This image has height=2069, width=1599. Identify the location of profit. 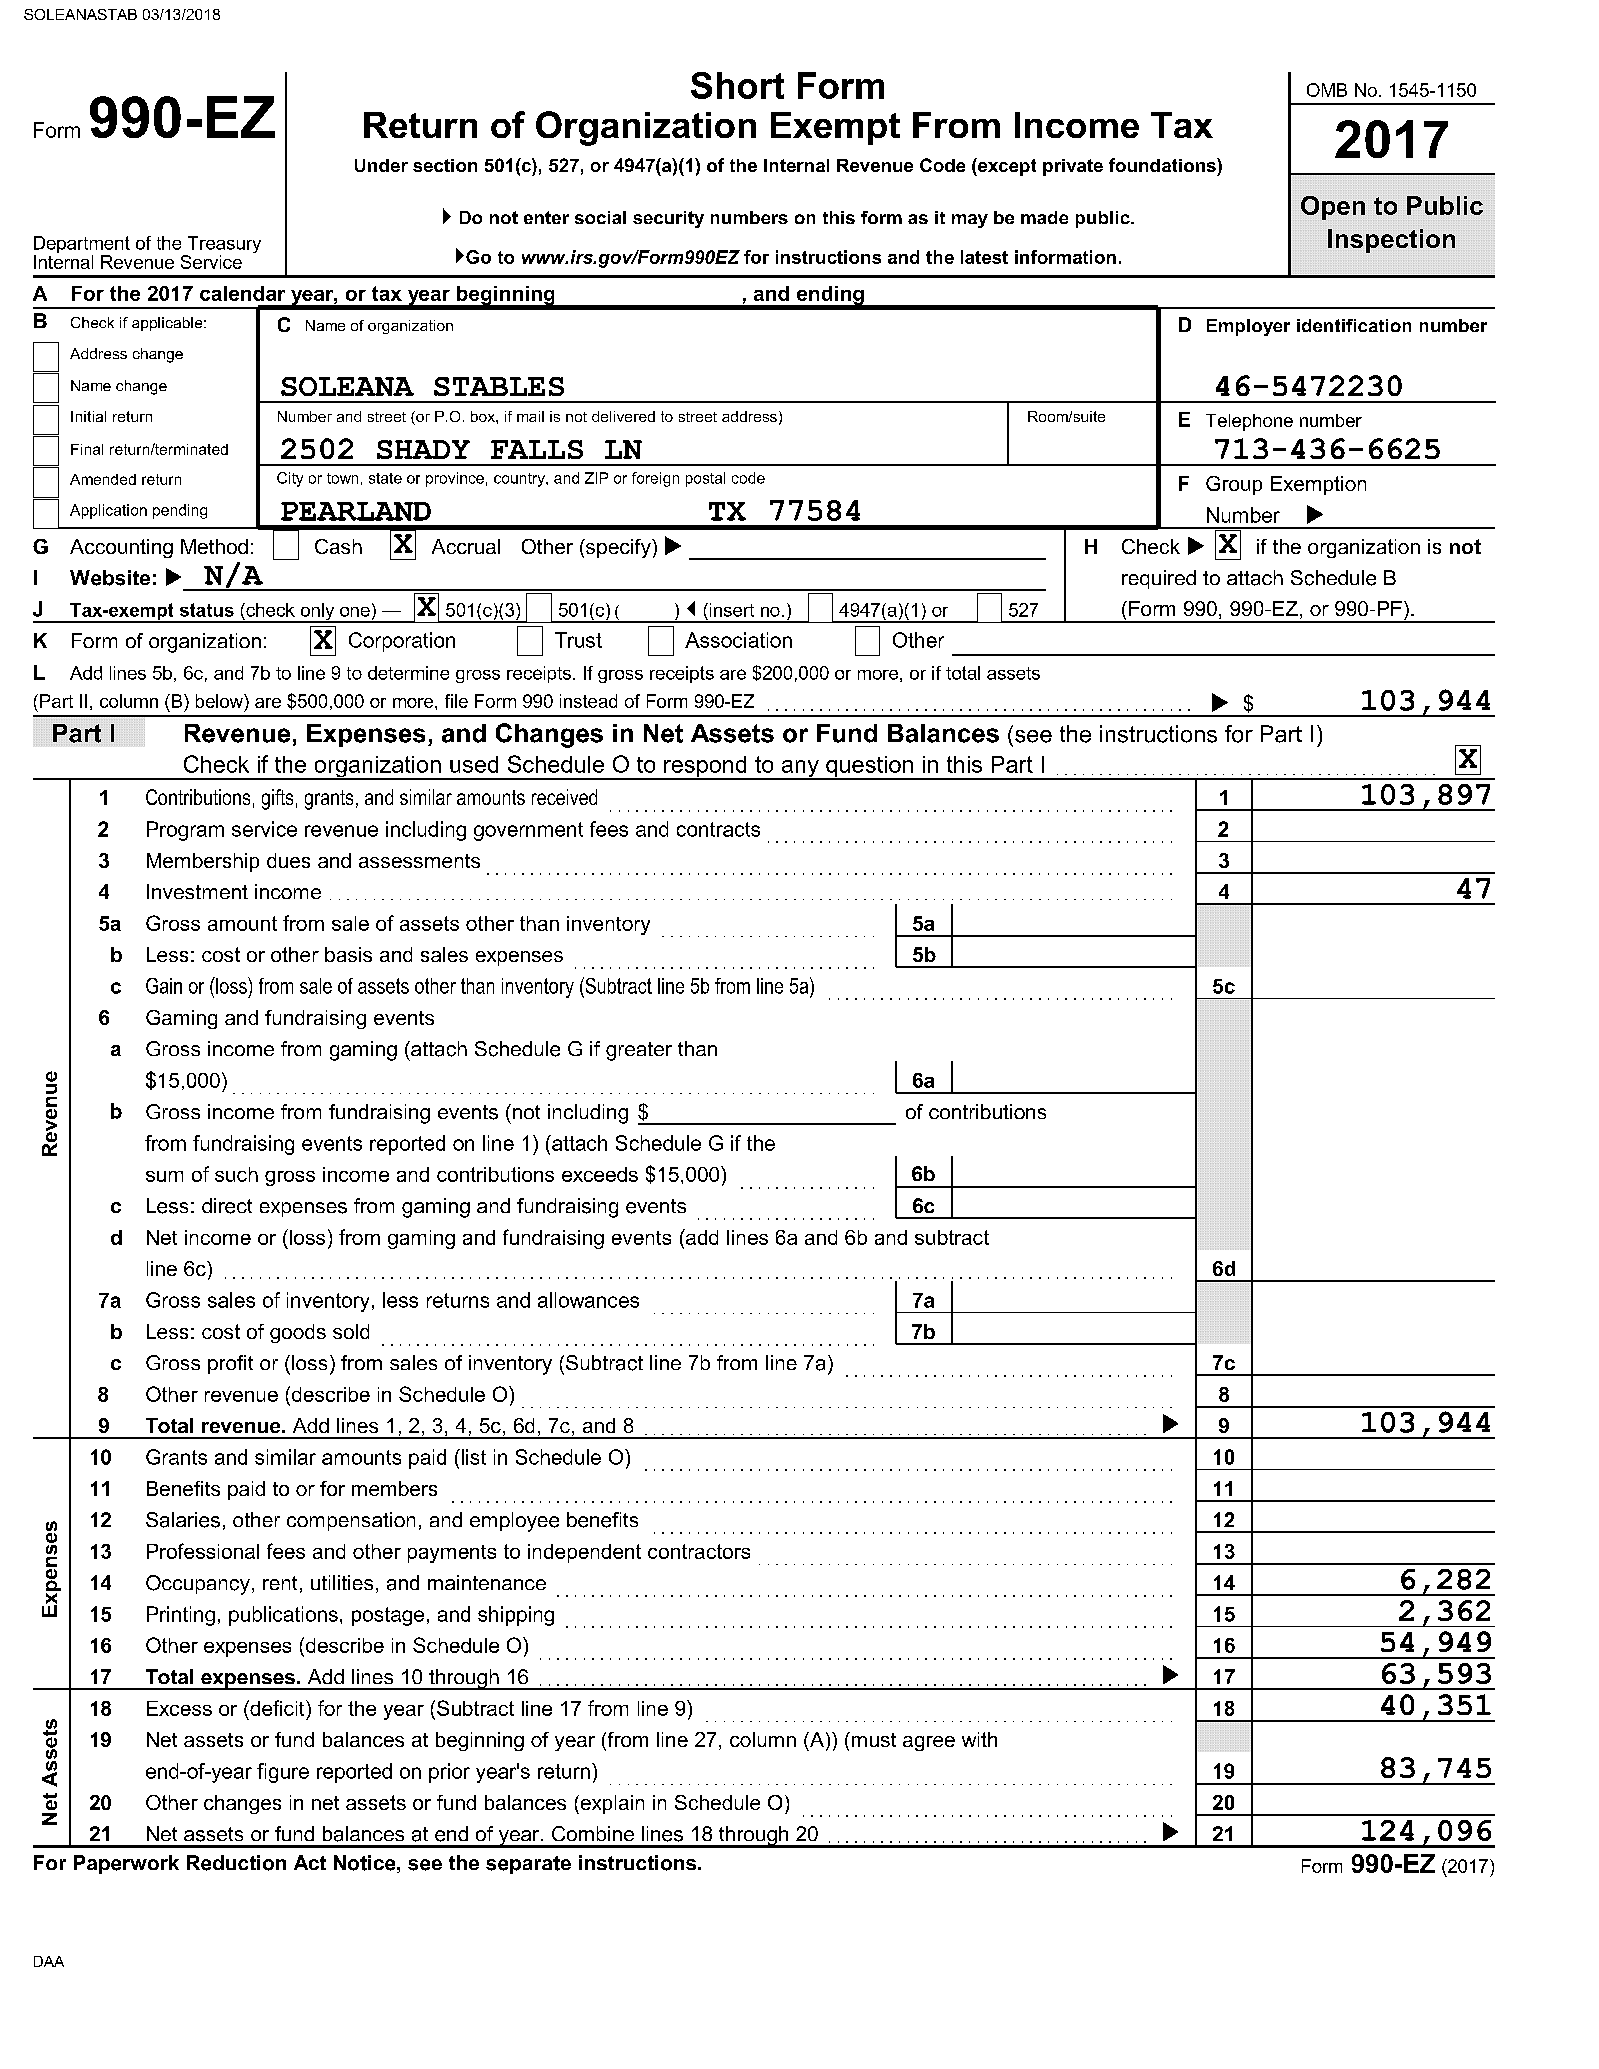
(230, 1364).
